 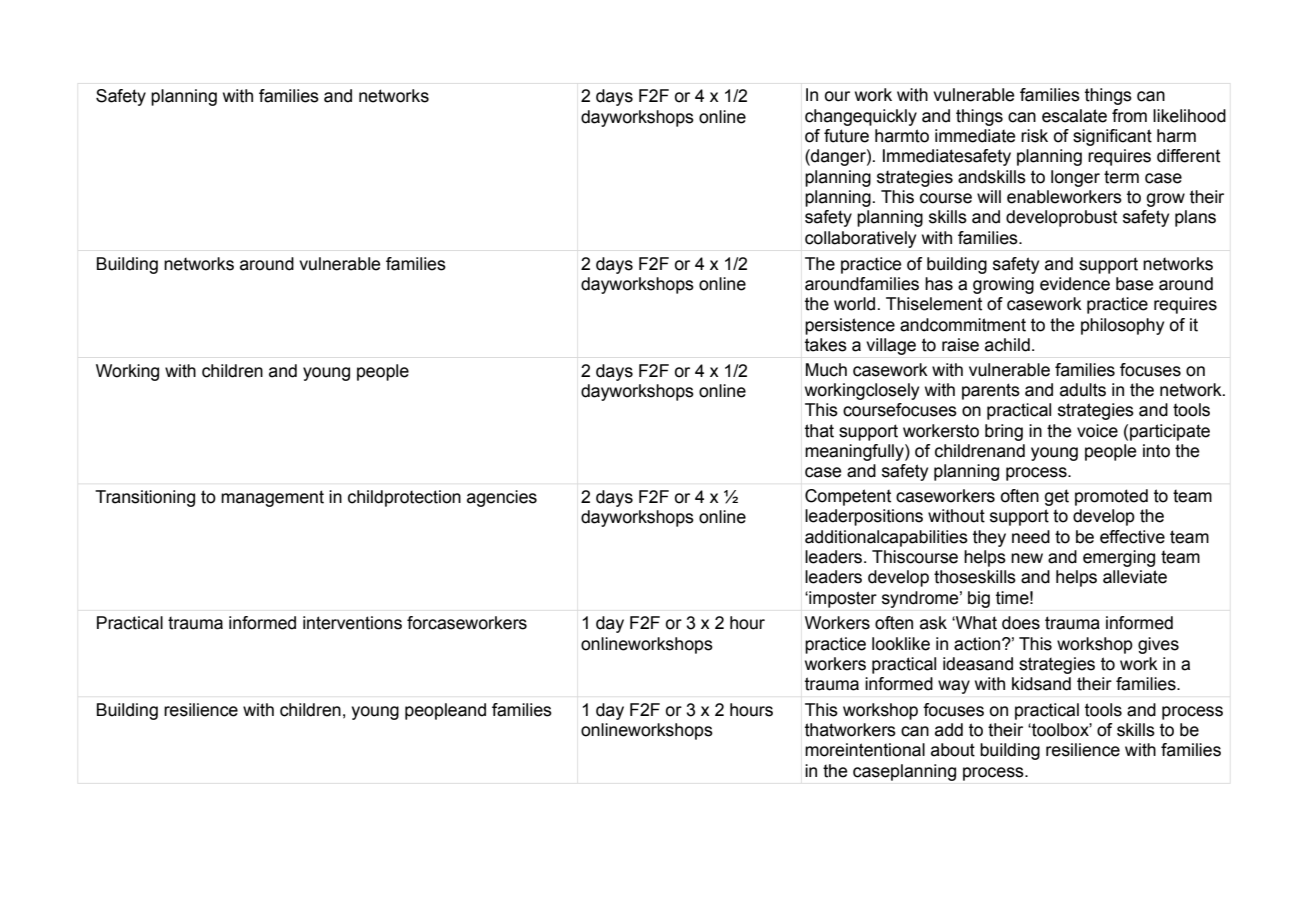 What do you see at coordinates (272, 498) in the document?
I see `management` at bounding box center [272, 498].
